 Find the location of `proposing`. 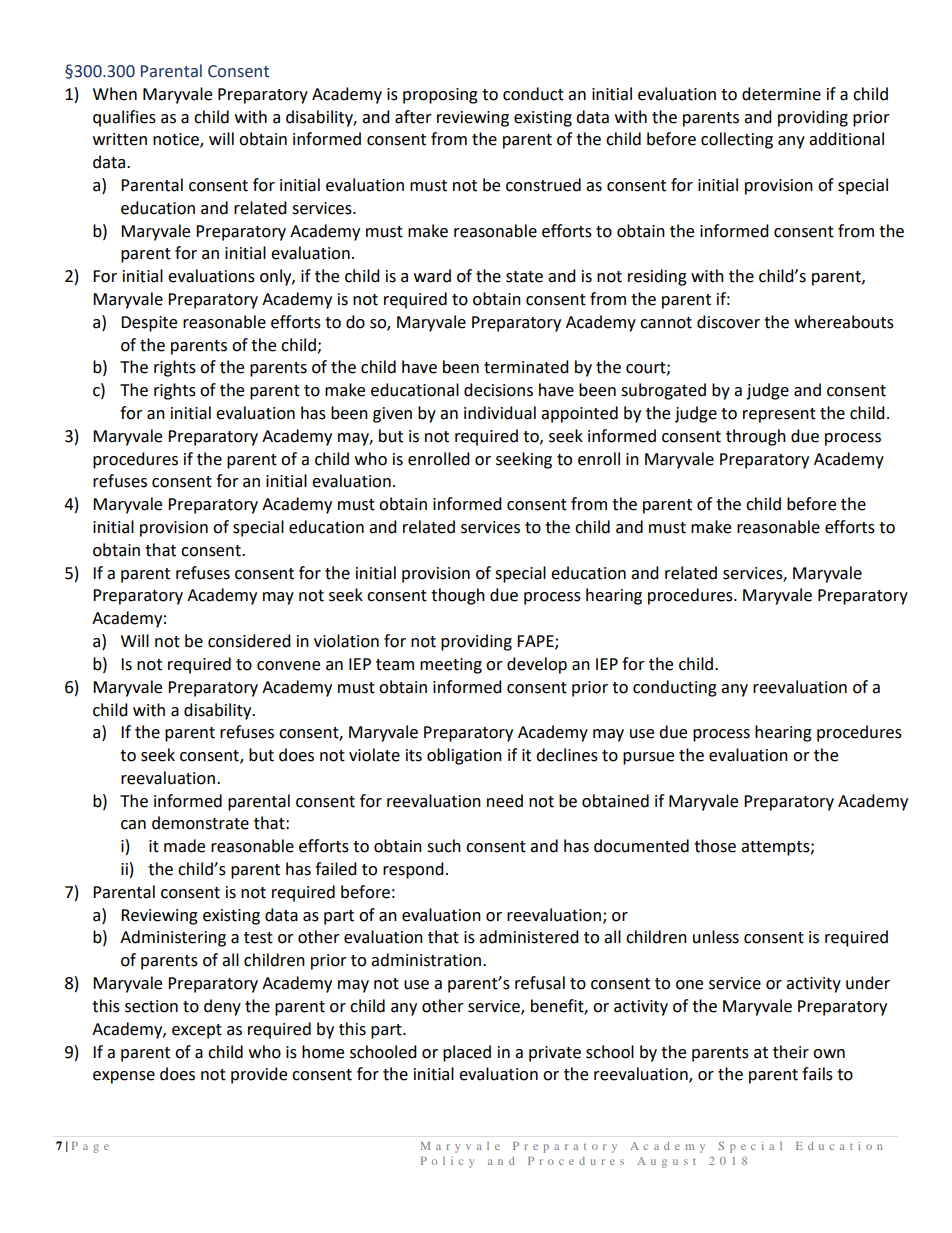

proposing is located at coordinates (440, 96).
